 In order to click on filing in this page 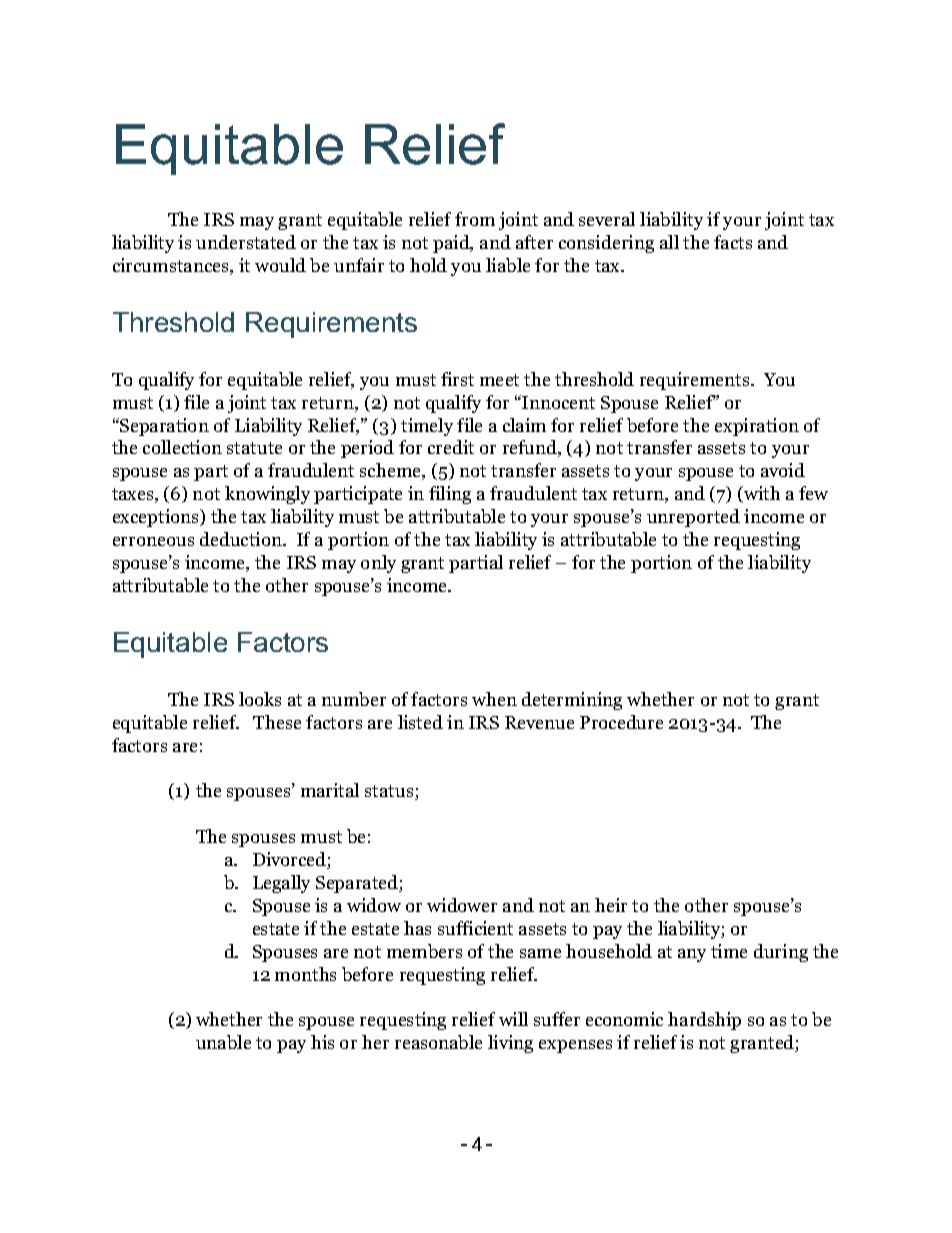, I will do `click(450, 495)`.
